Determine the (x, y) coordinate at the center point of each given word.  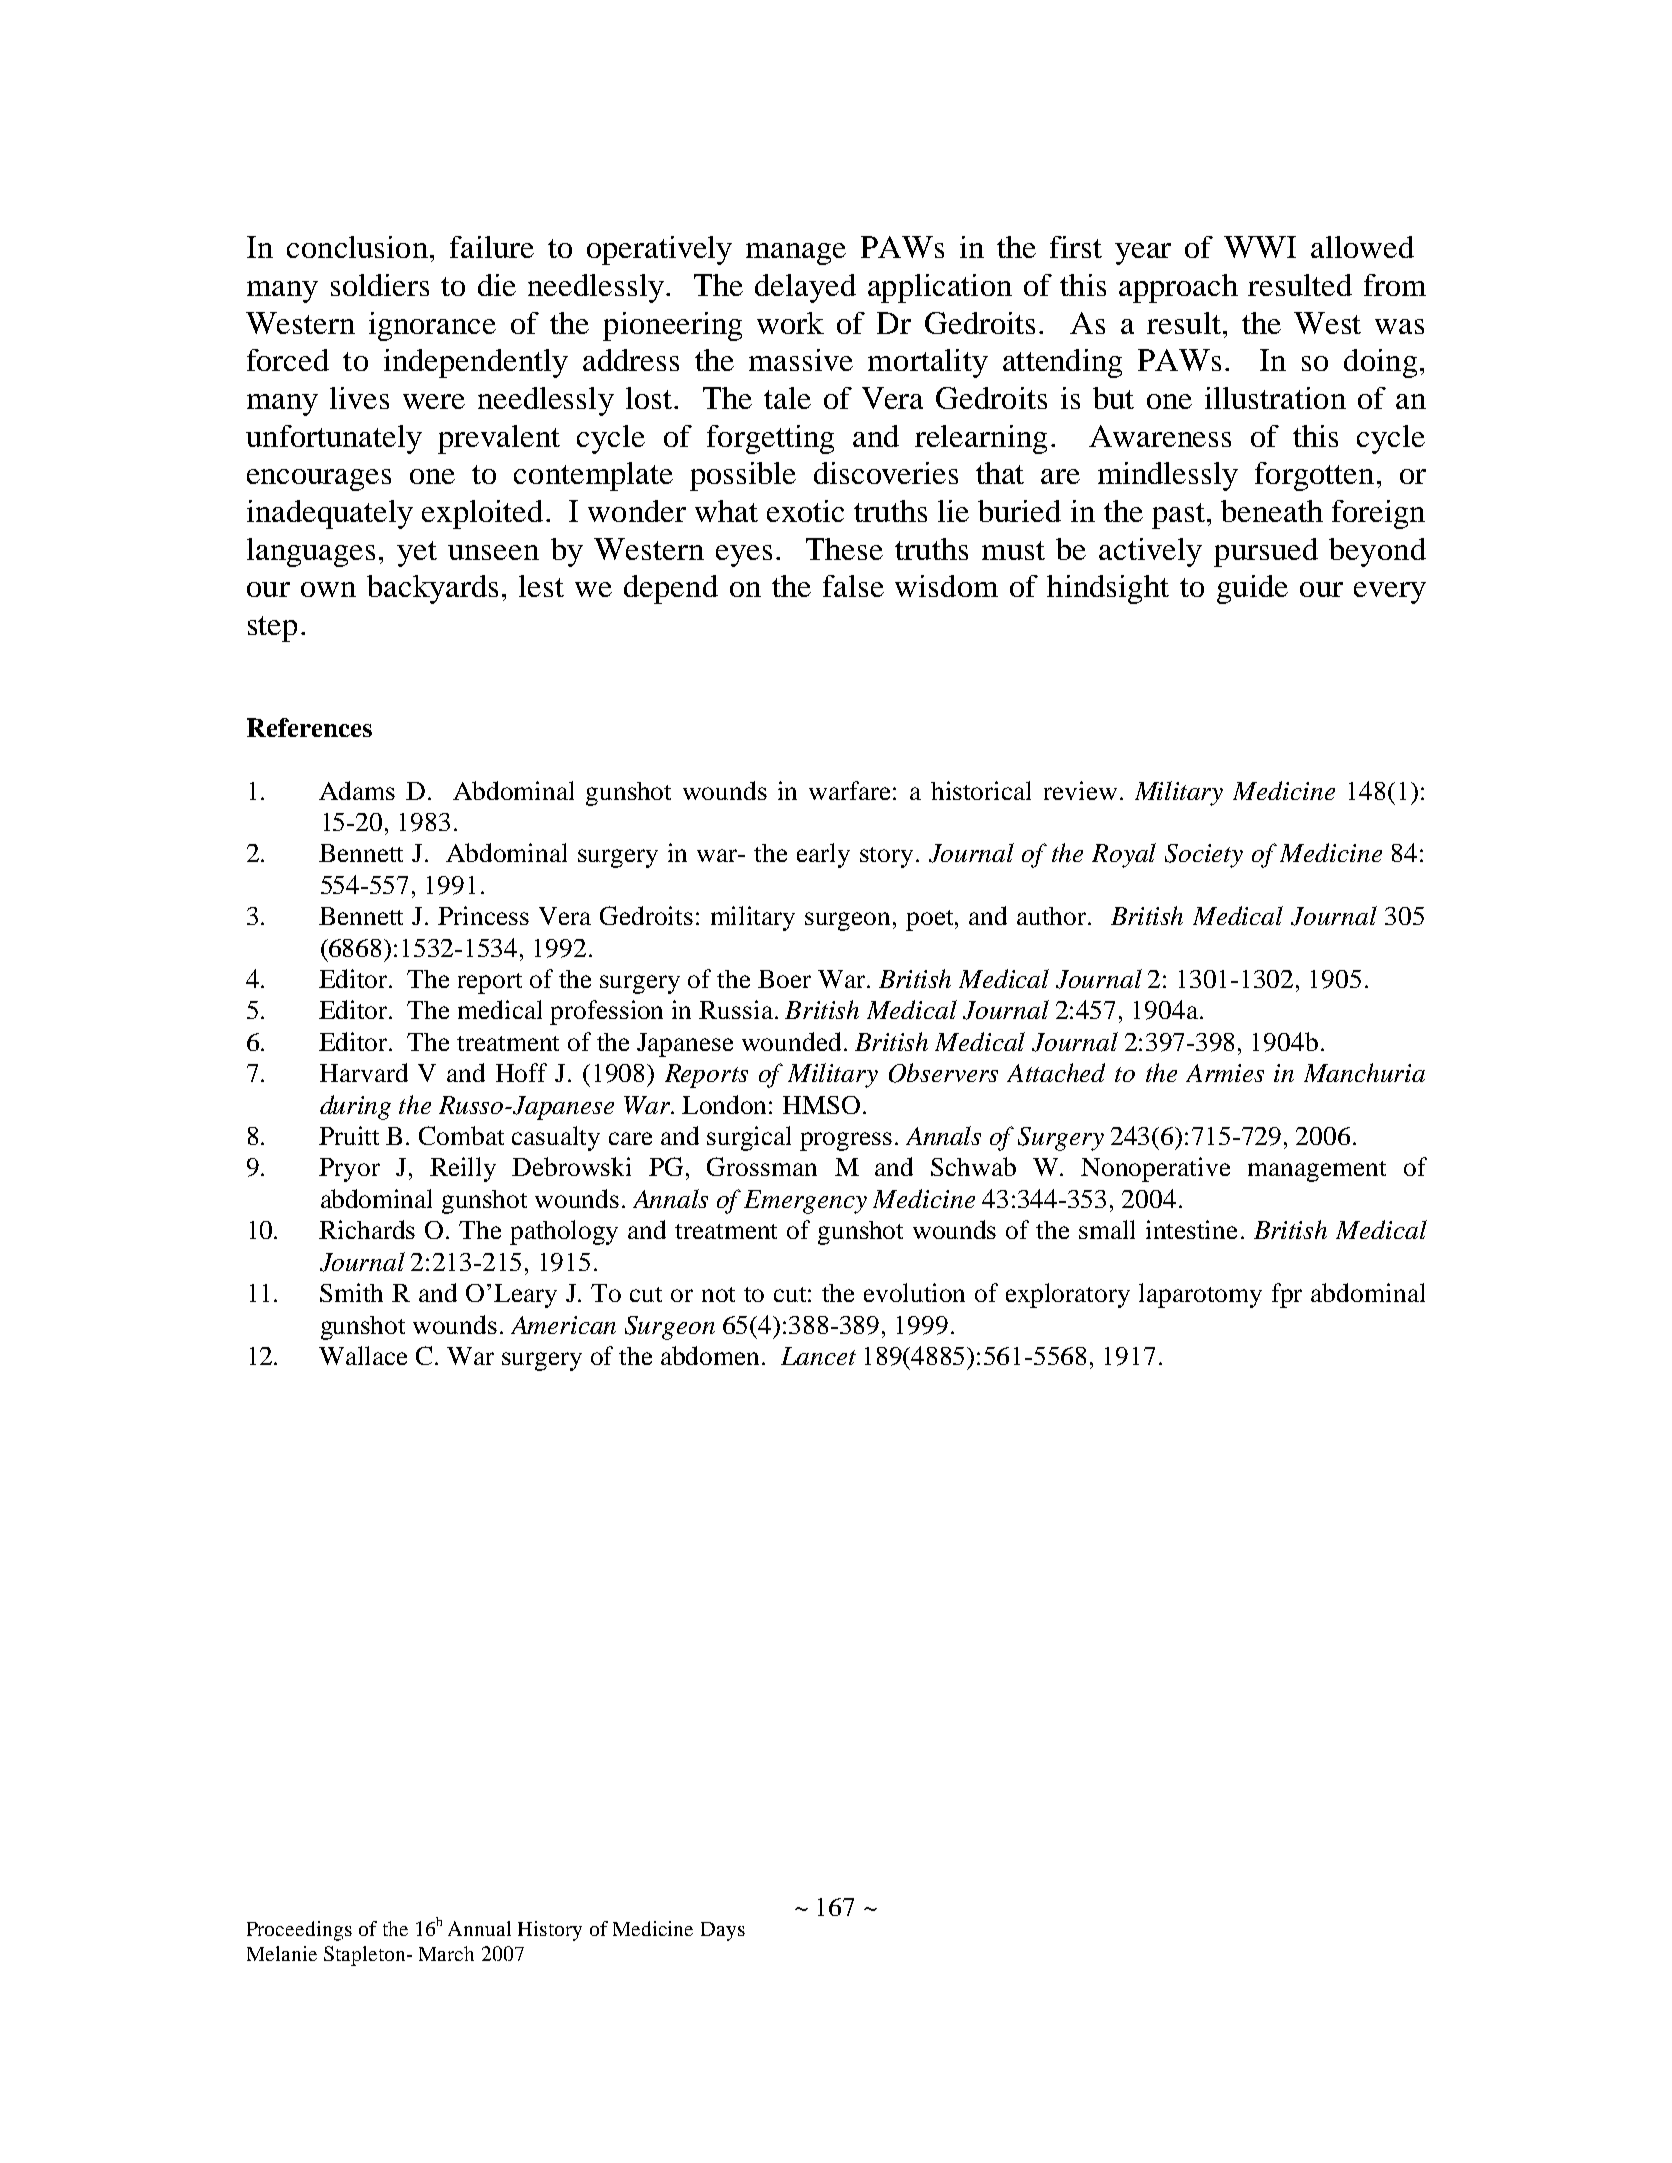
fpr (1287, 1295)
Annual (479, 1928)
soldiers (380, 285)
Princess (483, 915)
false (853, 586)
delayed (805, 288)
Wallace (363, 1355)
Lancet (818, 1356)
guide (1252, 589)
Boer (784, 979)
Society (1204, 856)
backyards (432, 589)
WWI (1260, 247)
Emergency (805, 1202)
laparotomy (1200, 1295)
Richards (367, 1229)
